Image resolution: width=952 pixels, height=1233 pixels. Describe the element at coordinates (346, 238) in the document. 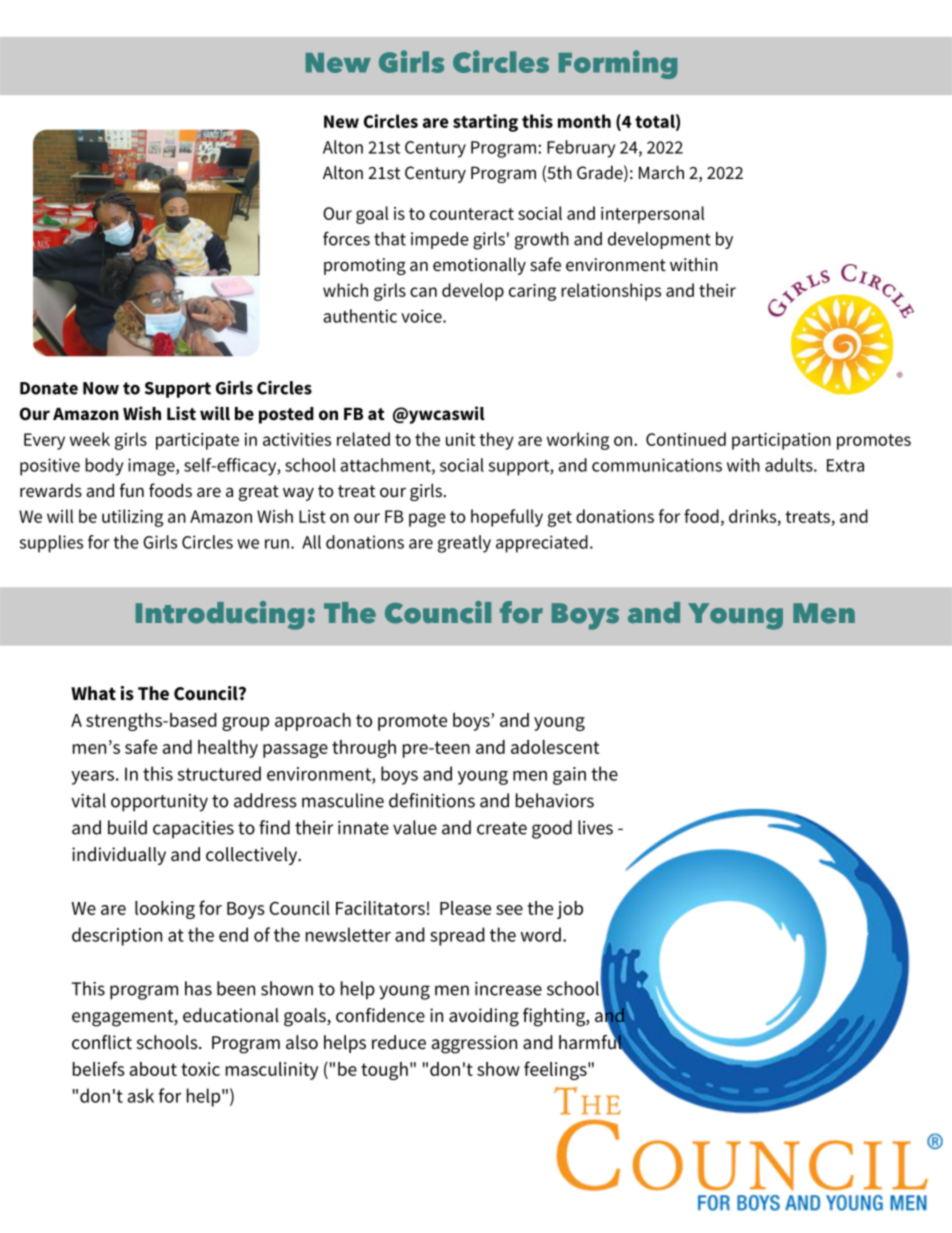

I see `forces` at that location.
